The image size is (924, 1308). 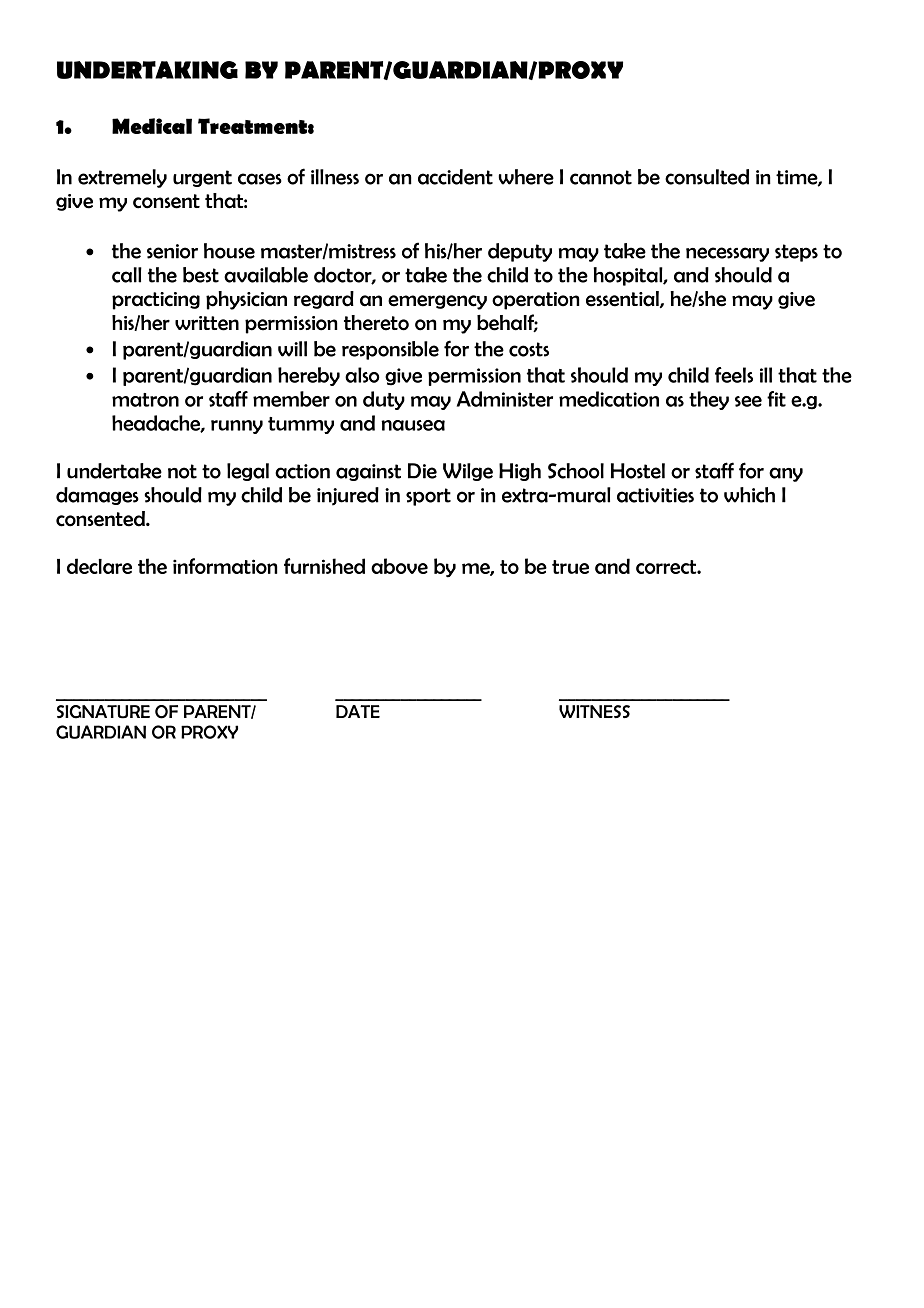 What do you see at coordinates (455, 177) in the page?
I see `accident` at bounding box center [455, 177].
